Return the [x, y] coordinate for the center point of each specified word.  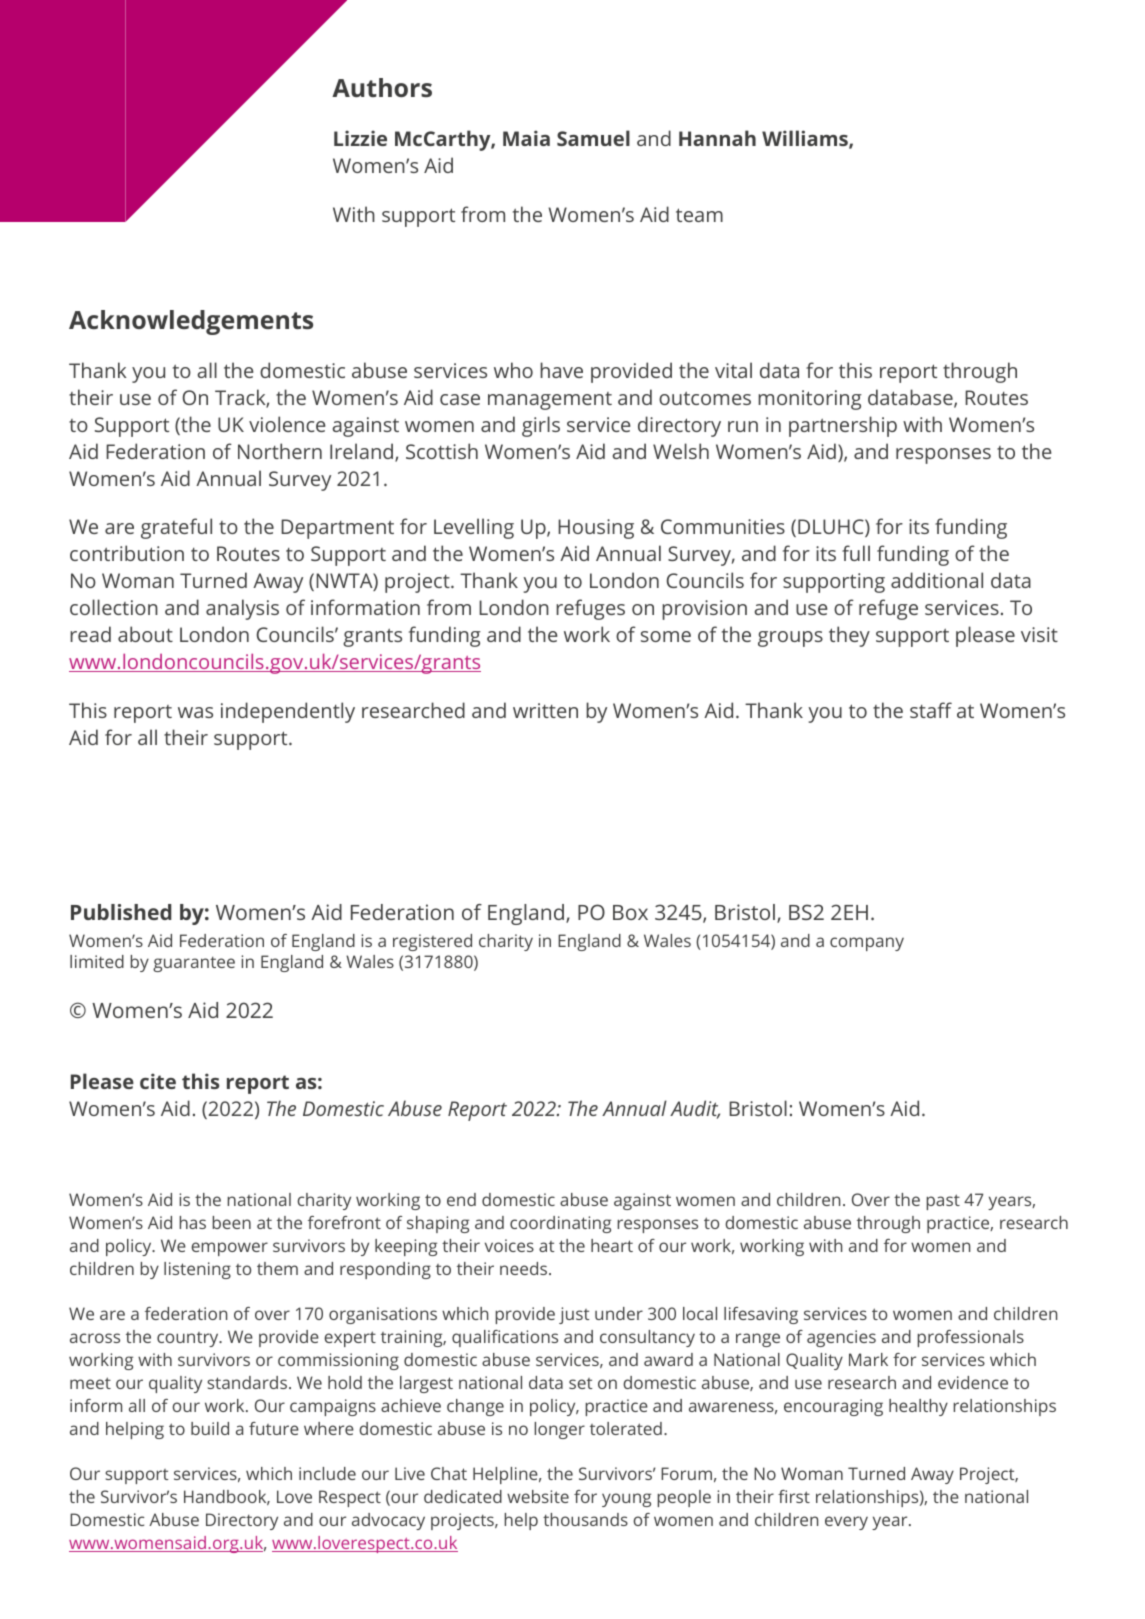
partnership [843, 426]
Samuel [593, 138]
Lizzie [360, 138]
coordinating [560, 1224]
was [195, 712]
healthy [918, 1407]
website [538, 1496]
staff [931, 710]
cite [158, 1081]
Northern [280, 451]
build [210, 1428]
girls [541, 426]
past [943, 1202]
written [545, 710]
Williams [806, 139]
